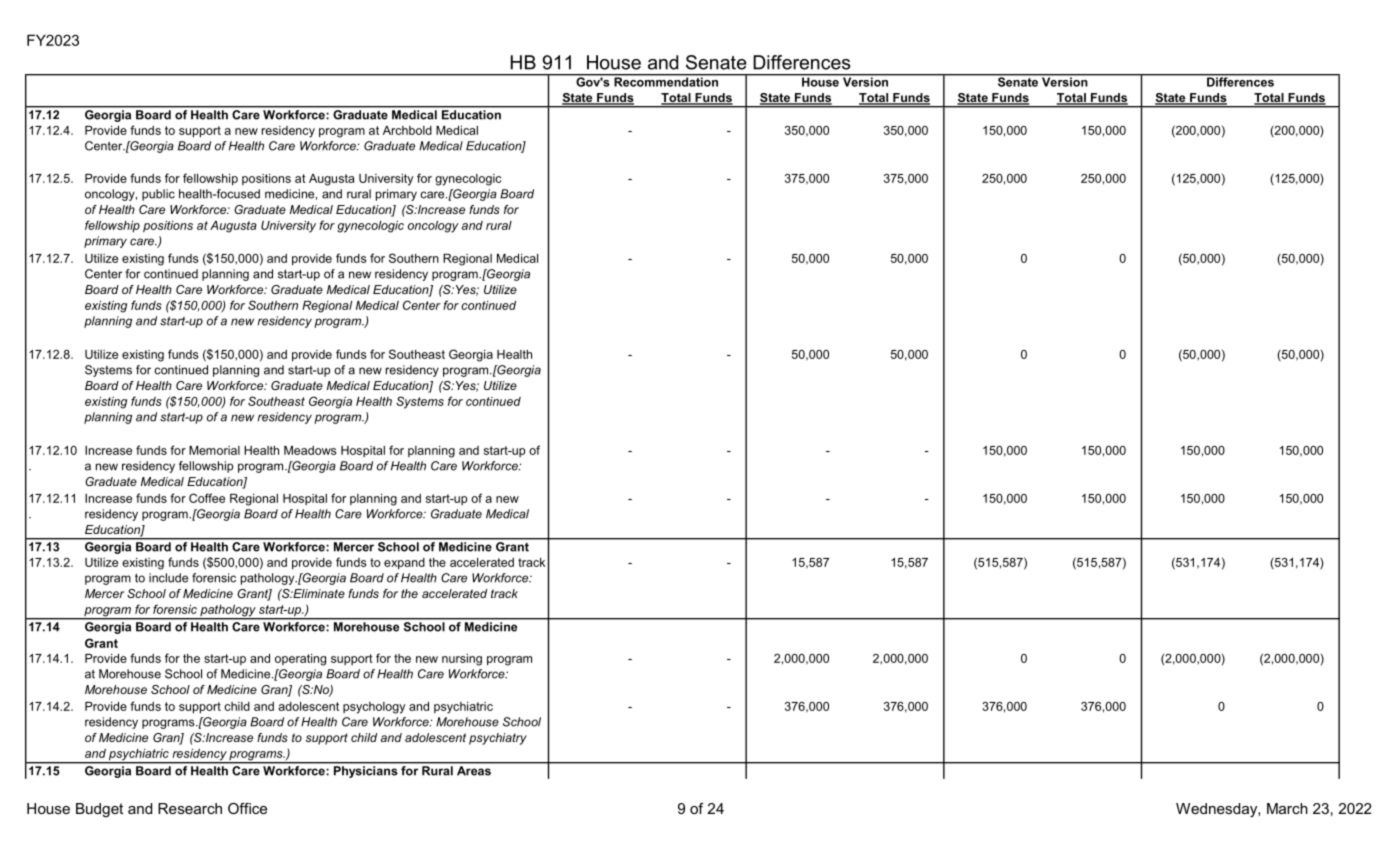 Image resolution: width=1400 pixels, height=850 pixels. I want to click on Office, so click(247, 808).
